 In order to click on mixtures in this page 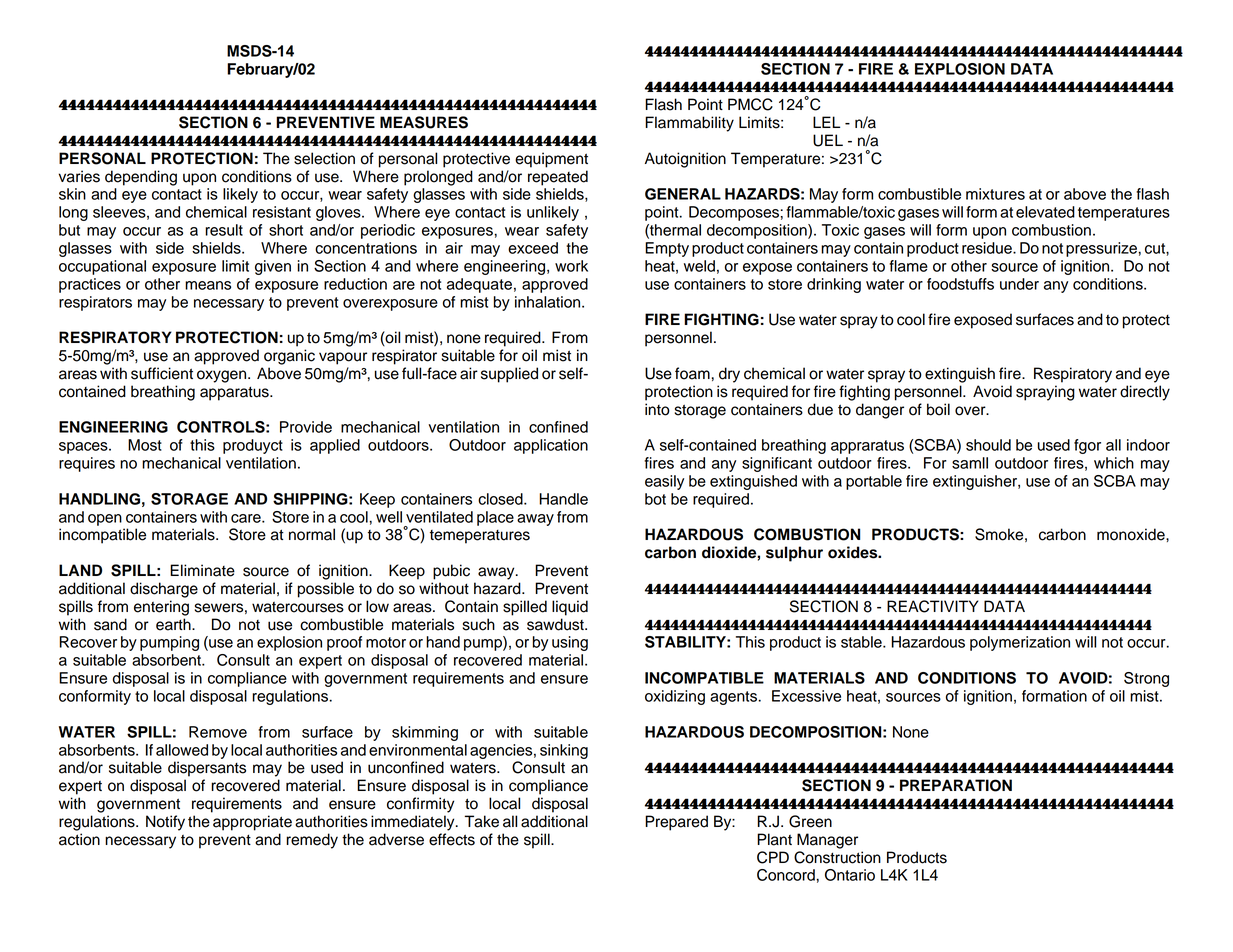, I will do `click(995, 194)`.
